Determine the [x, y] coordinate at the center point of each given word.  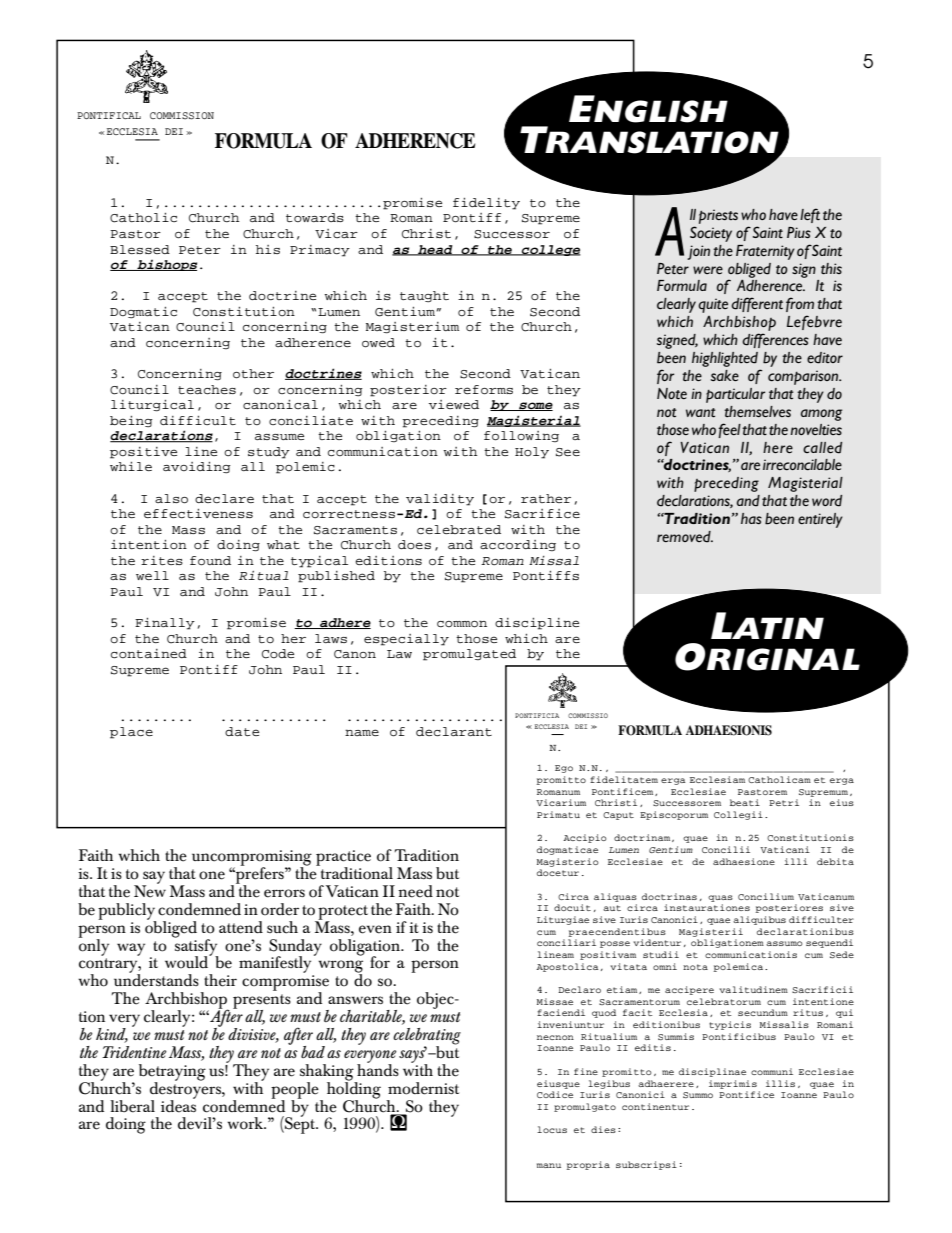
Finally [165, 624]
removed [685, 537]
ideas [178, 1105]
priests [718, 216]
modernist [423, 1088]
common [462, 624]
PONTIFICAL [109, 115]
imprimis [733, 1084]
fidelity [486, 204]
